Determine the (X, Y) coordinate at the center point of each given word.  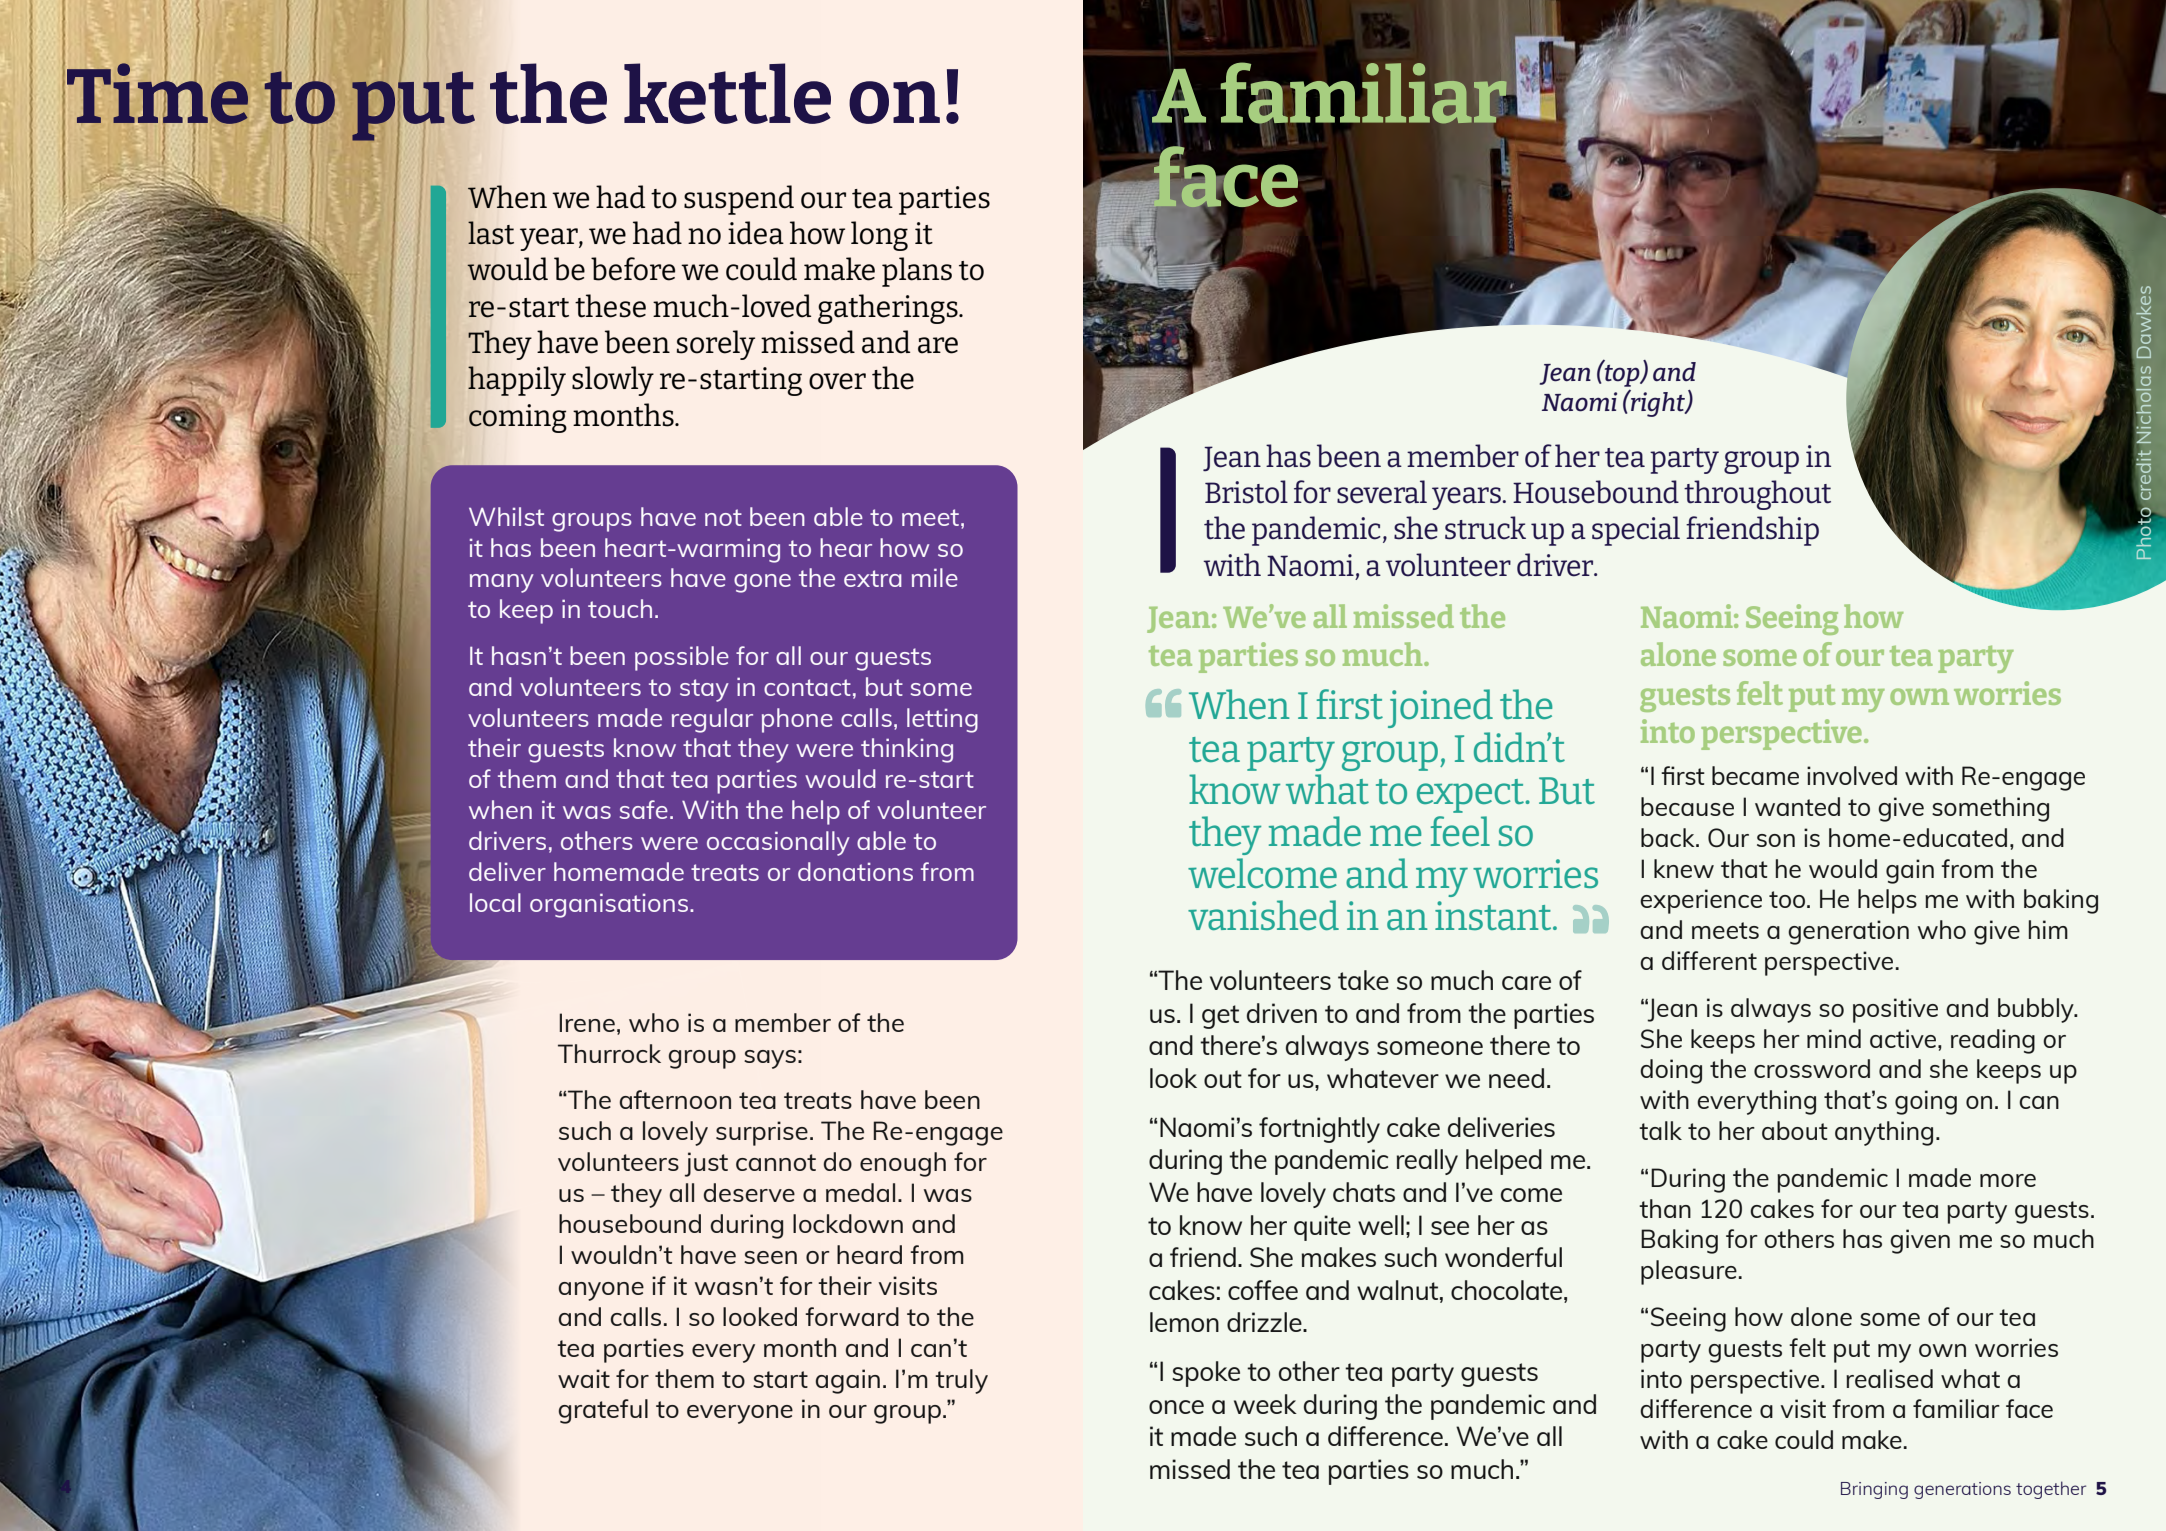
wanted (1797, 806)
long (879, 236)
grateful (603, 1411)
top (1622, 374)
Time (157, 93)
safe (644, 809)
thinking (907, 750)
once (1176, 1407)
